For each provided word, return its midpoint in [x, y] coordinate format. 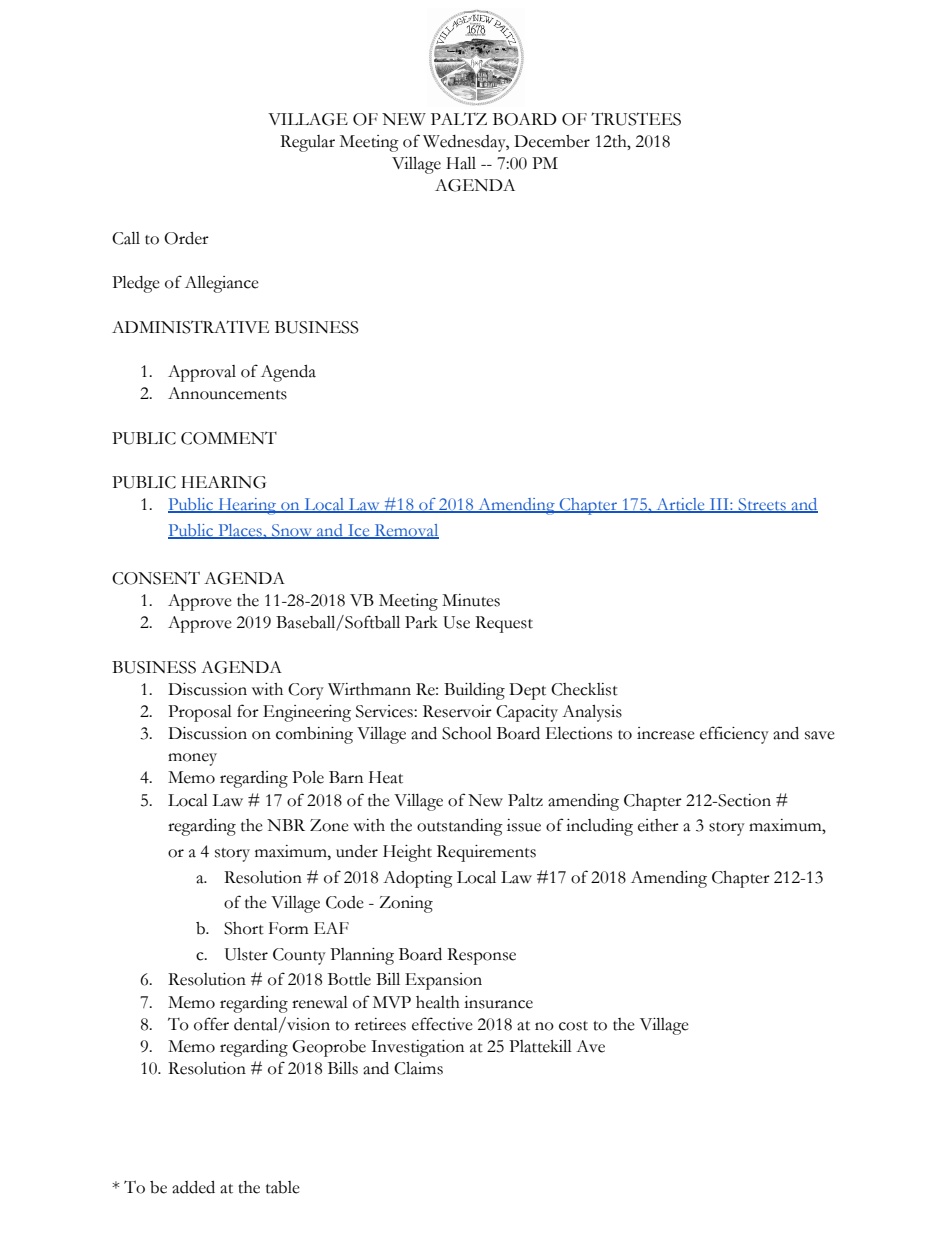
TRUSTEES [636, 119]
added [193, 1187]
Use [456, 622]
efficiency [734, 735]
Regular [307, 143]
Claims [418, 1068]
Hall [461, 163]
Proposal [200, 713]
